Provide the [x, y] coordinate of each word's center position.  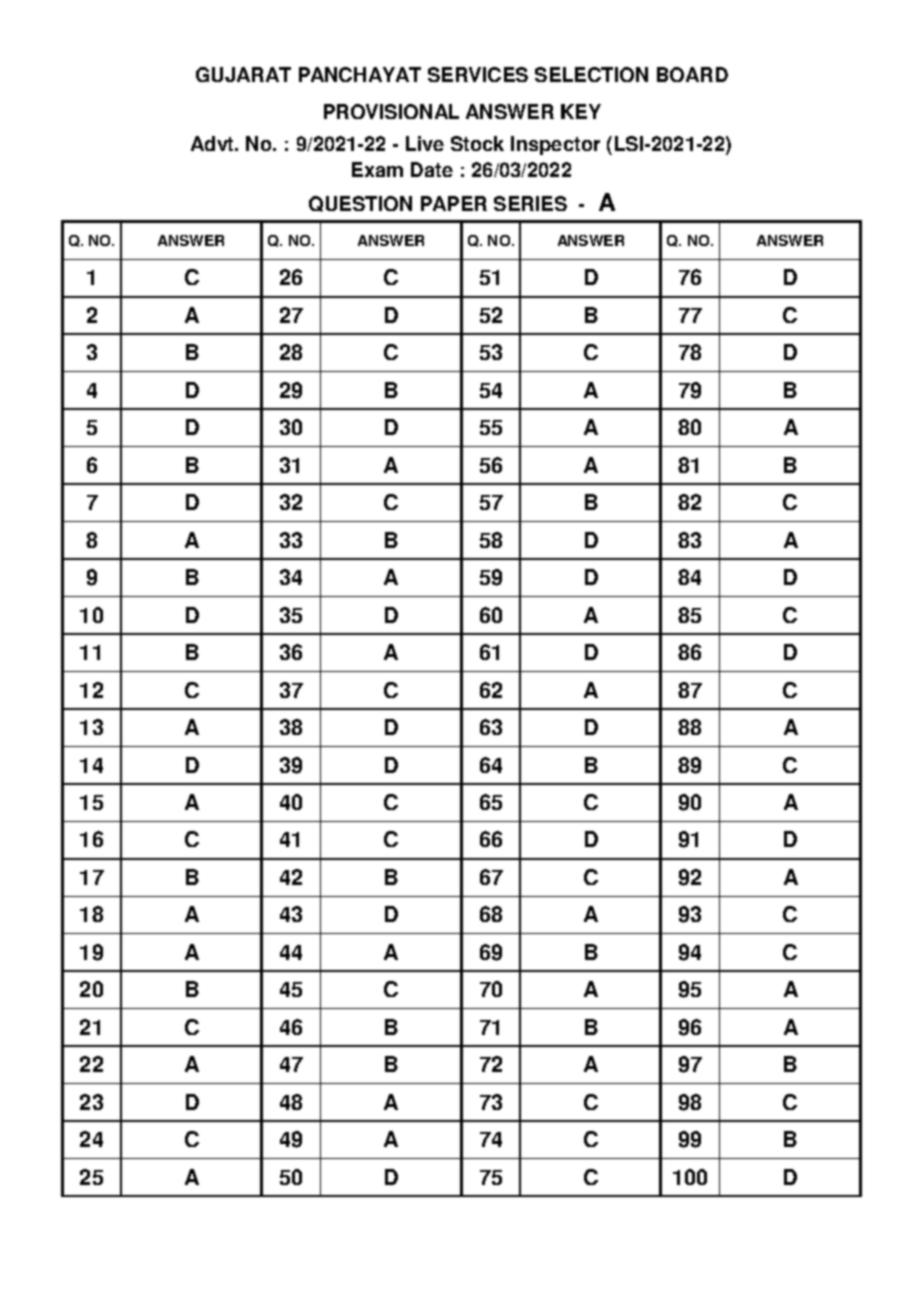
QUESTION [360, 204]
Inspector [555, 145]
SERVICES [478, 74]
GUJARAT [243, 74]
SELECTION [591, 74]
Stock [477, 143]
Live [425, 143]
